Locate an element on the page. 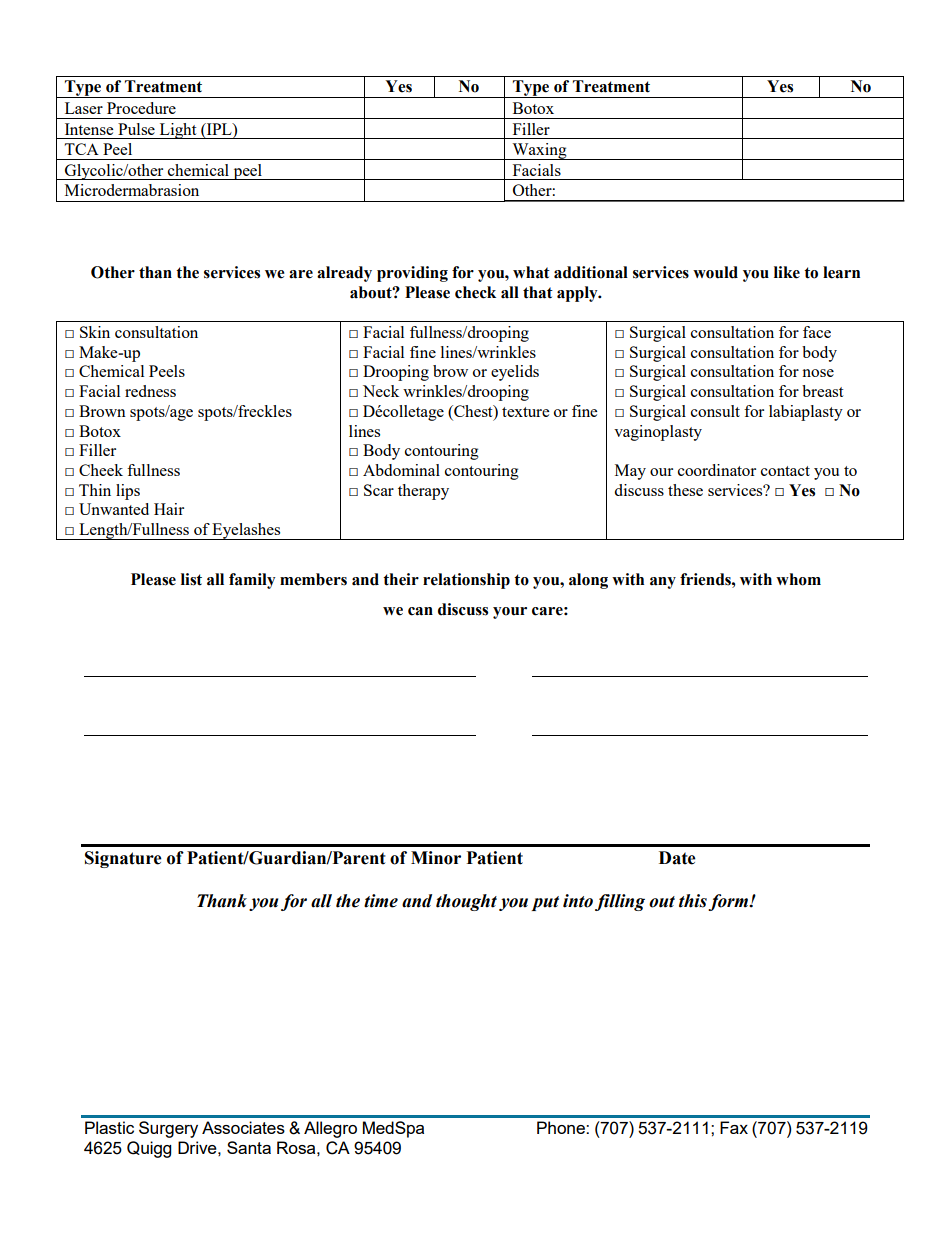 The height and width of the image is (1233, 952). Signature is located at coordinates (123, 859).
